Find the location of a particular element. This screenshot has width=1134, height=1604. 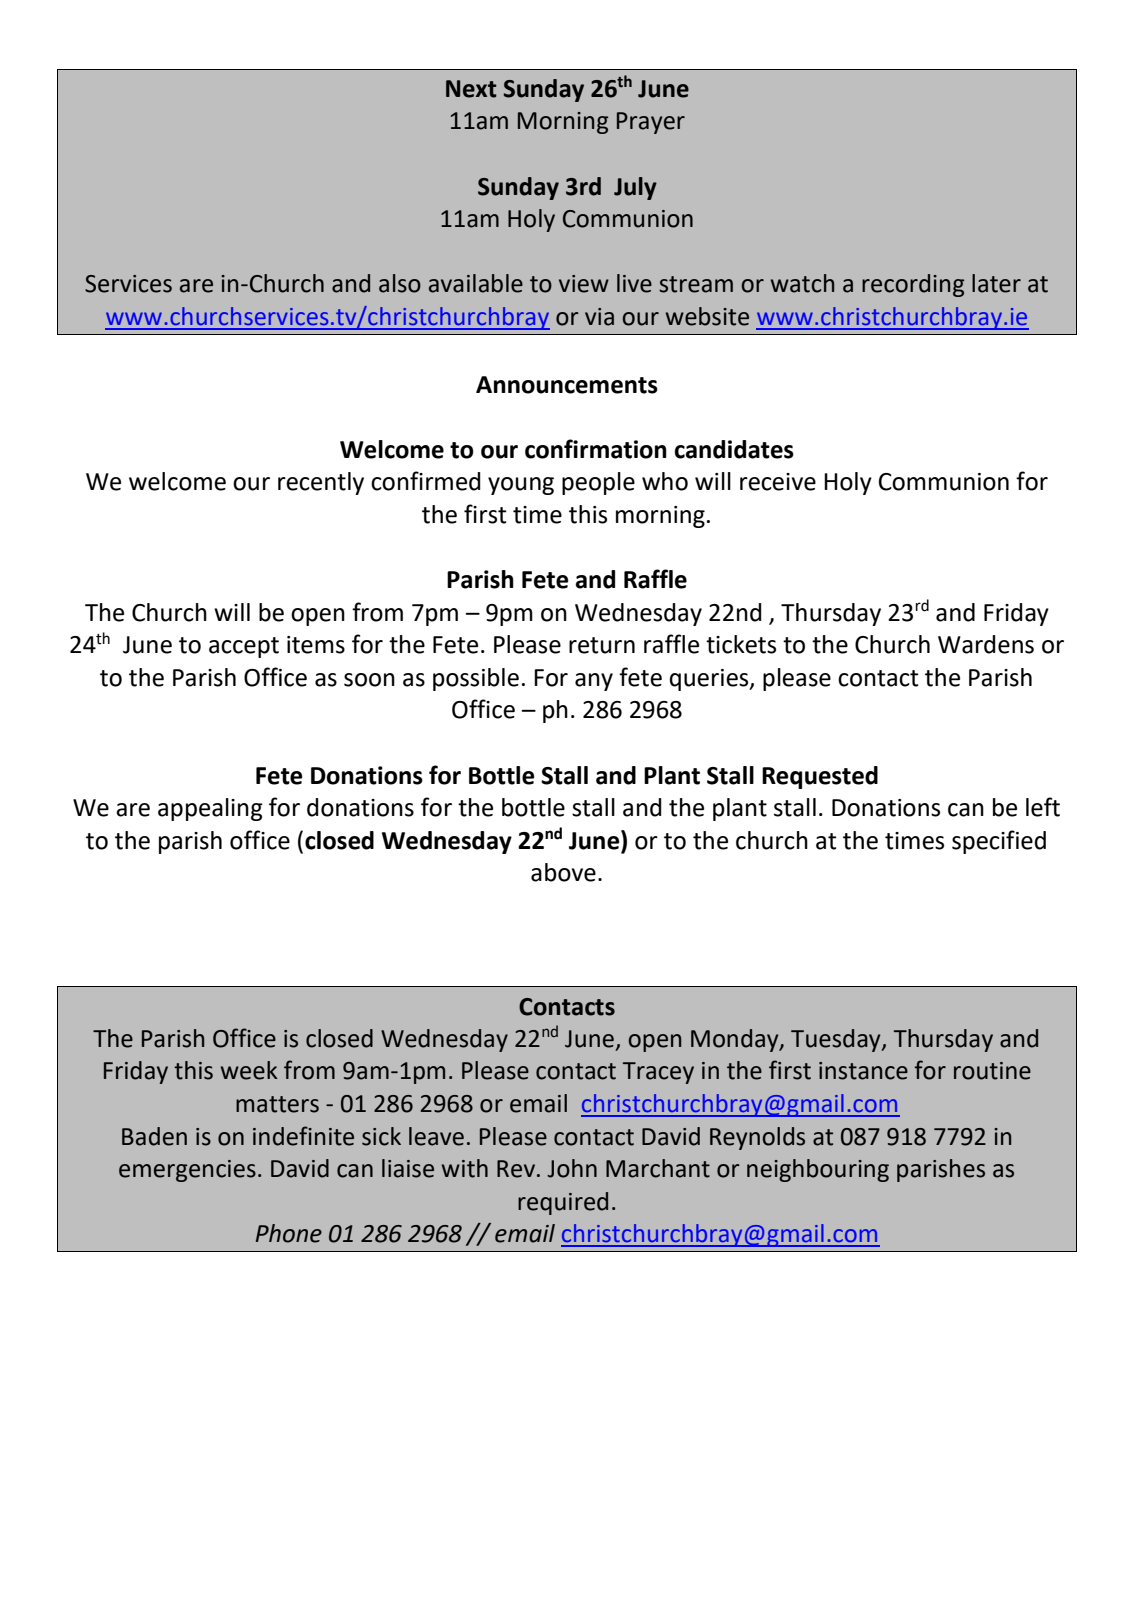

Prayer is located at coordinates (651, 123).
